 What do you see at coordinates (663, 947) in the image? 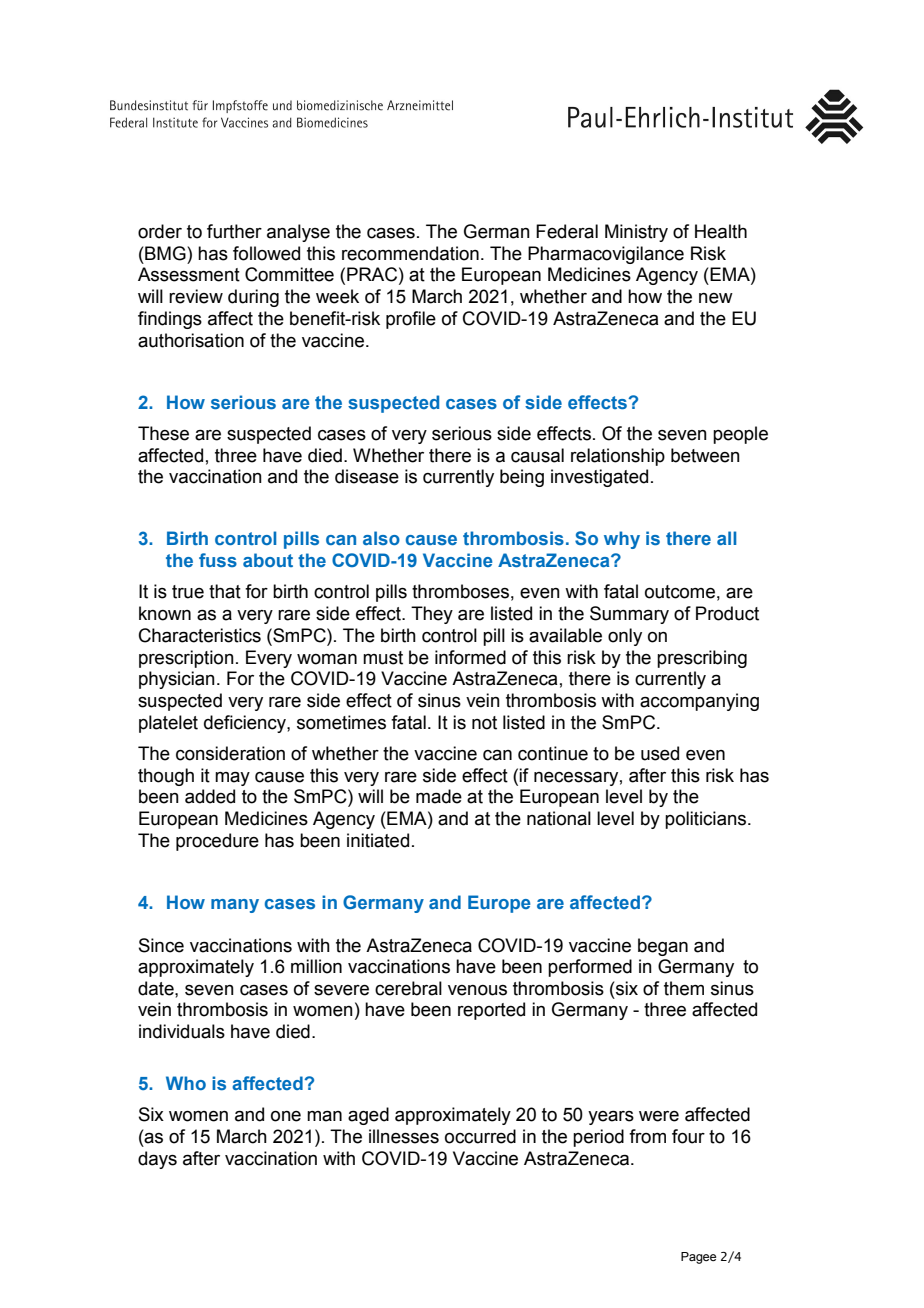
I see `began` at bounding box center [663, 947].
